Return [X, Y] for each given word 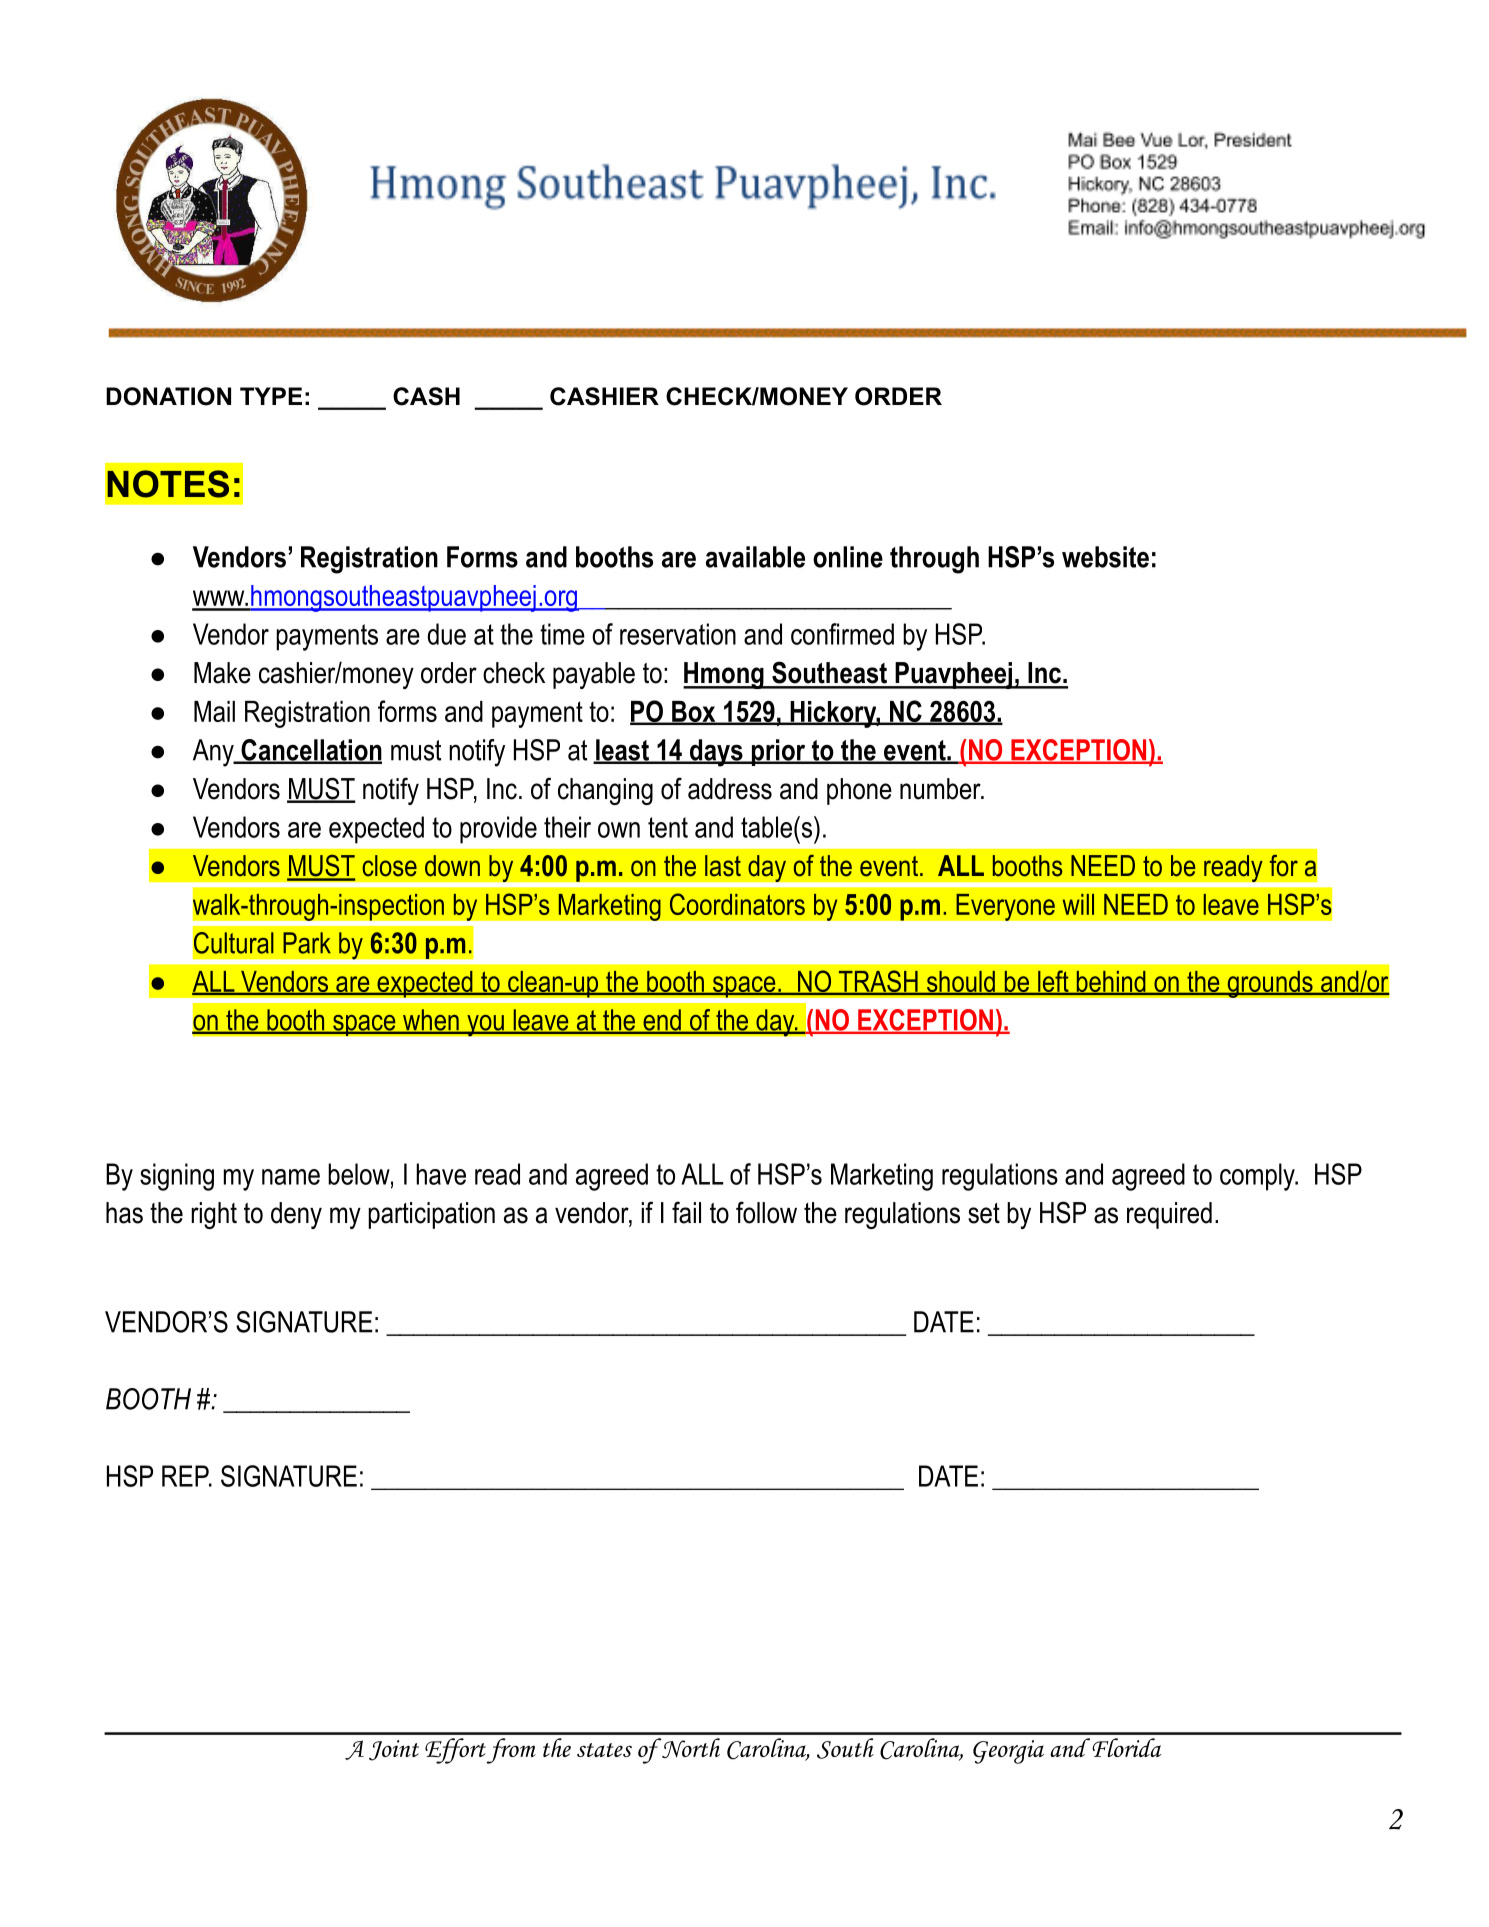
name [291, 1177]
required [1169, 1215]
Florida [1126, 1747]
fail [686, 1212]
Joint [394, 1750]
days [716, 753]
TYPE [271, 396]
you [485, 1025]
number [941, 789]
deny [296, 1215]
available [755, 557]
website [1105, 557]
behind [1111, 983]
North [690, 1748]
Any [214, 753]
